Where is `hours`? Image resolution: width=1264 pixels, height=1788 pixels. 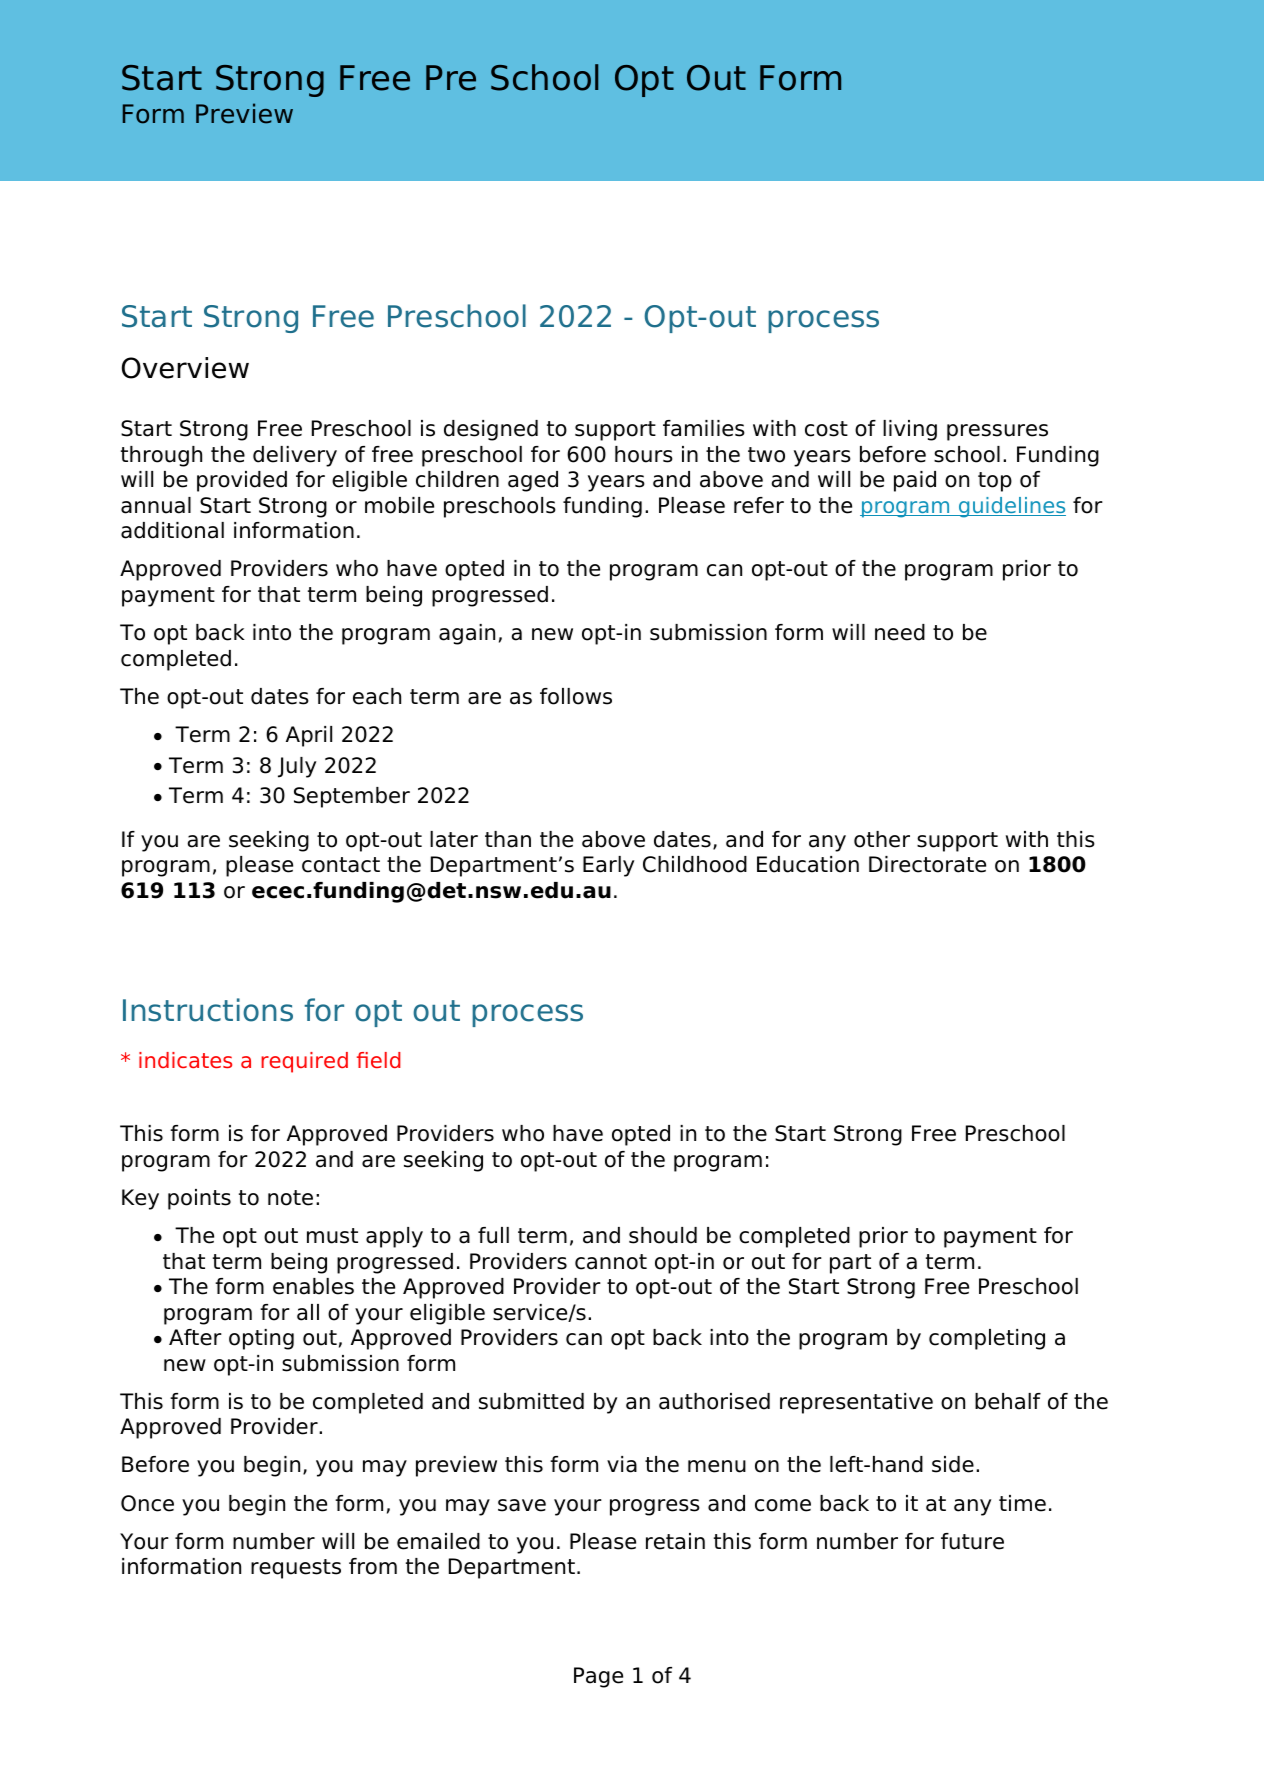 hours is located at coordinates (644, 454).
